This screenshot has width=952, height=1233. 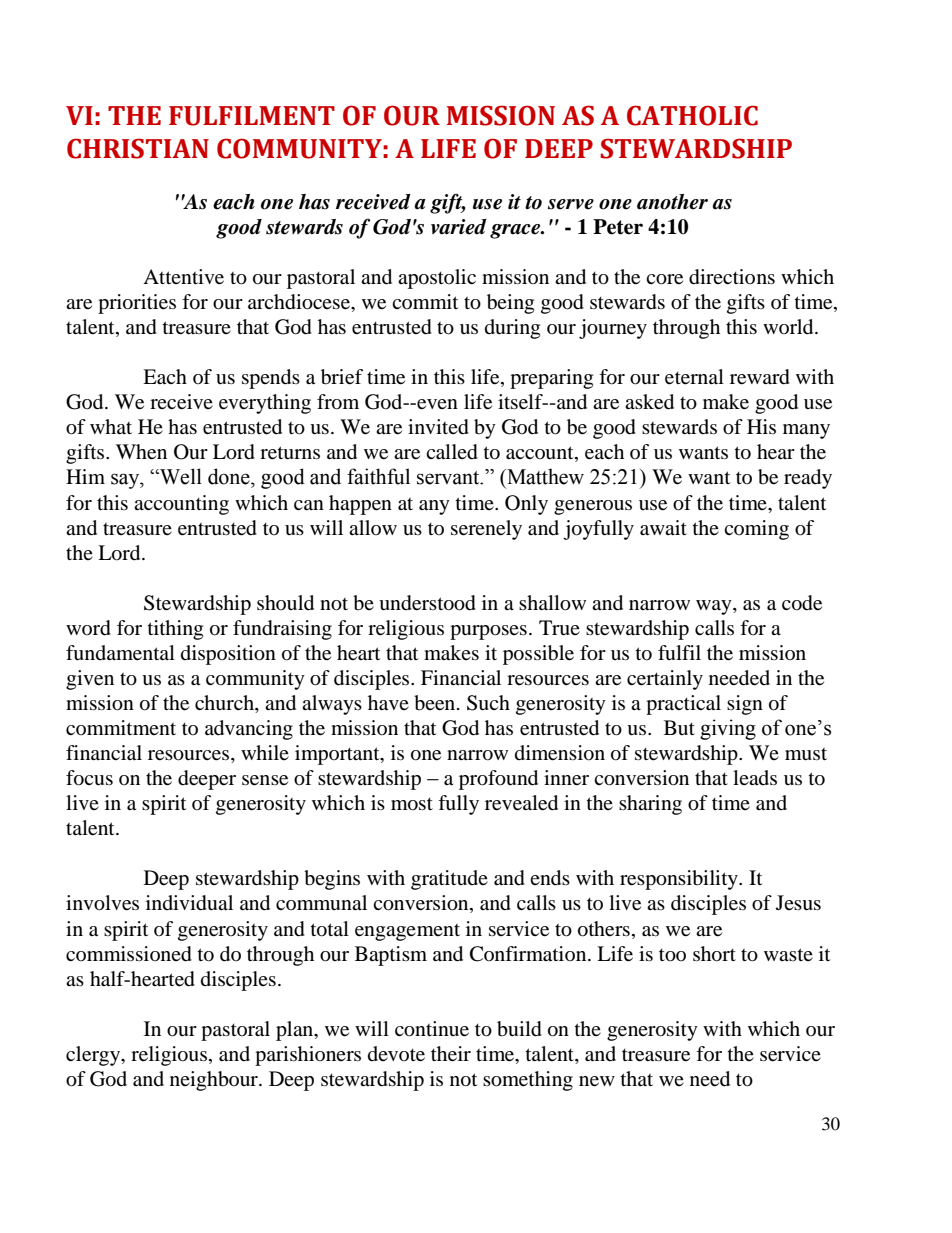 I want to click on sharing, so click(x=650, y=805).
